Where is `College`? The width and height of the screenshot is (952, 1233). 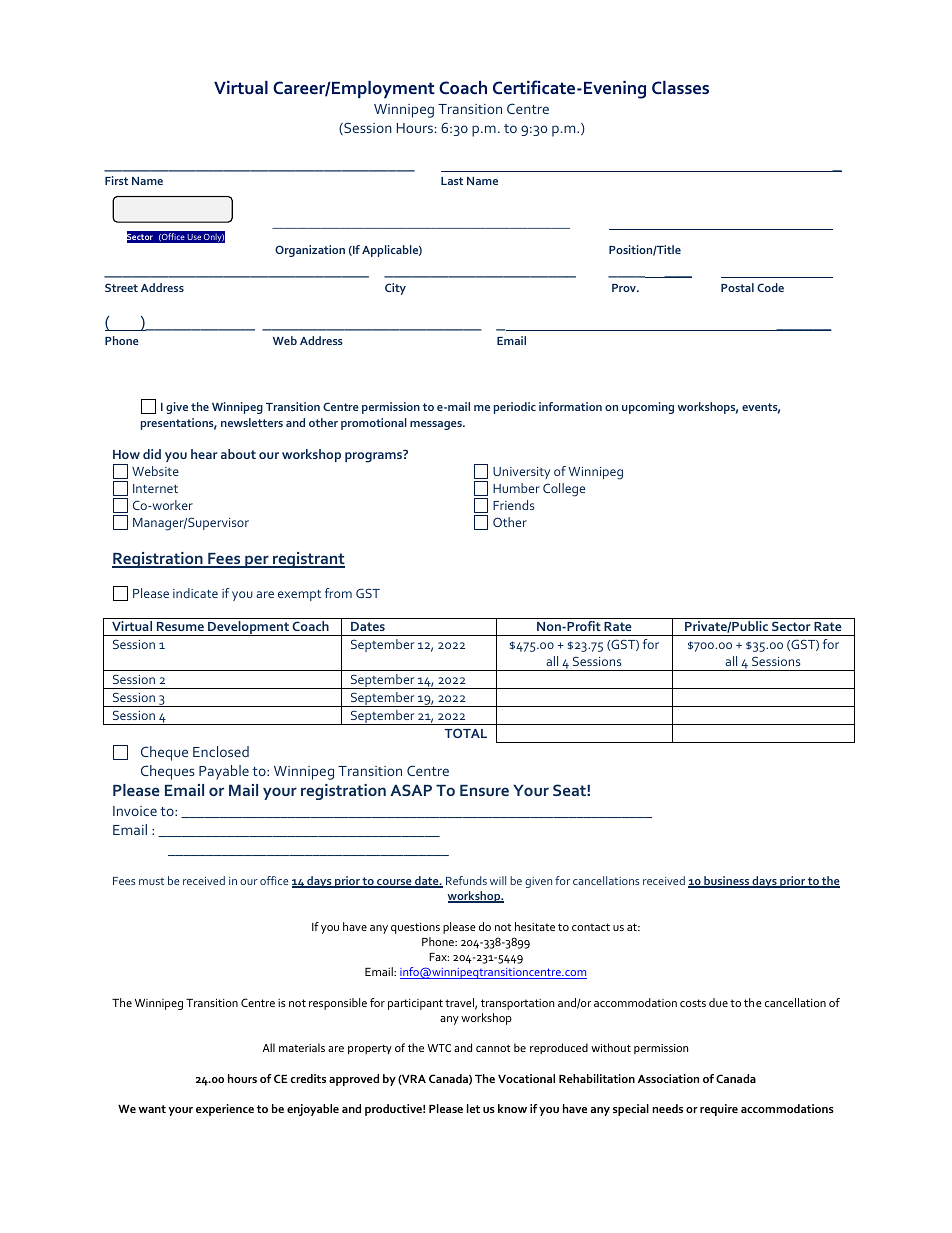 College is located at coordinates (564, 490).
